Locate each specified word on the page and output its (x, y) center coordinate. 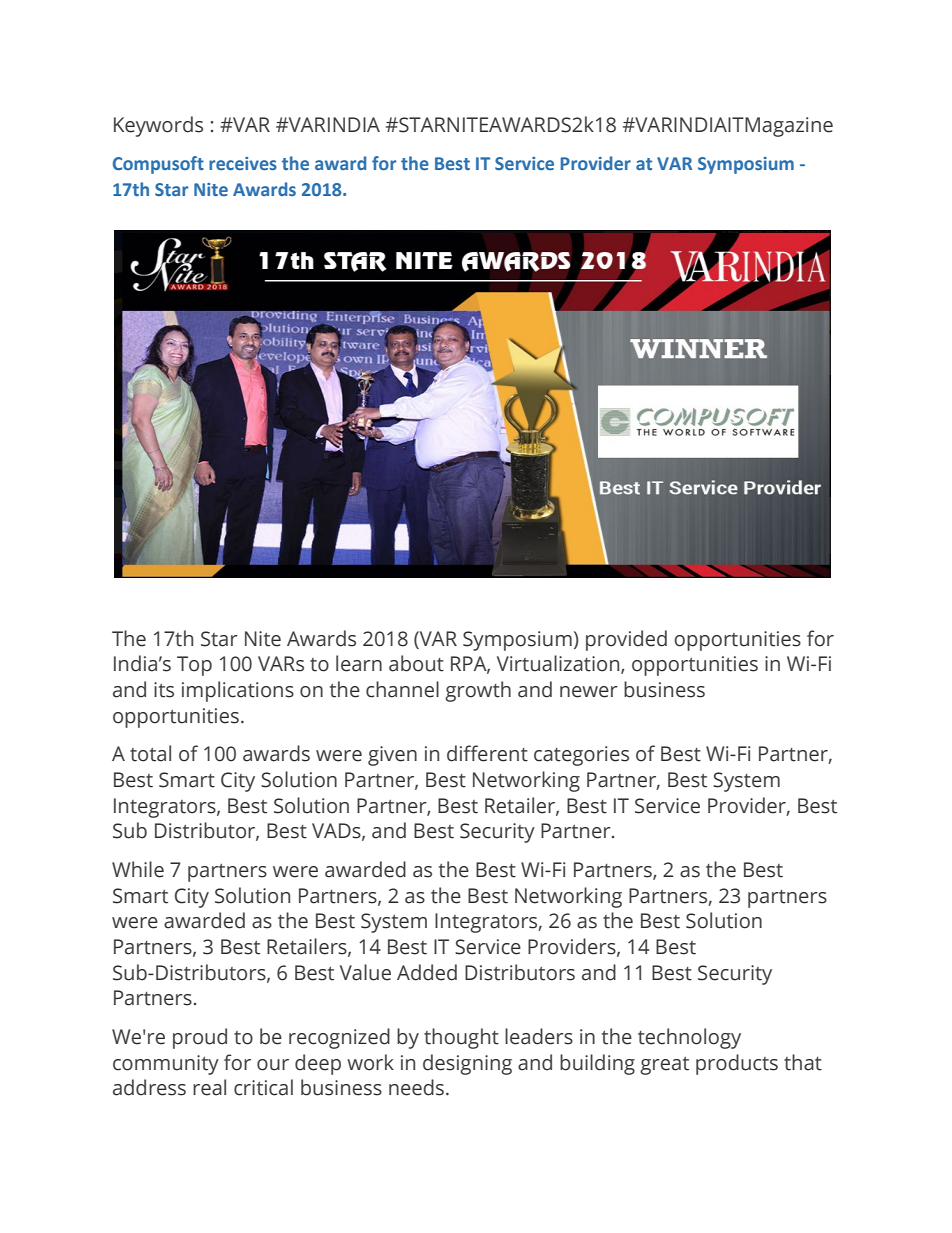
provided (626, 640)
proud (200, 1038)
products (737, 1064)
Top (194, 666)
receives (243, 163)
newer (589, 692)
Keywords (158, 126)
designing (467, 1064)
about (416, 663)
